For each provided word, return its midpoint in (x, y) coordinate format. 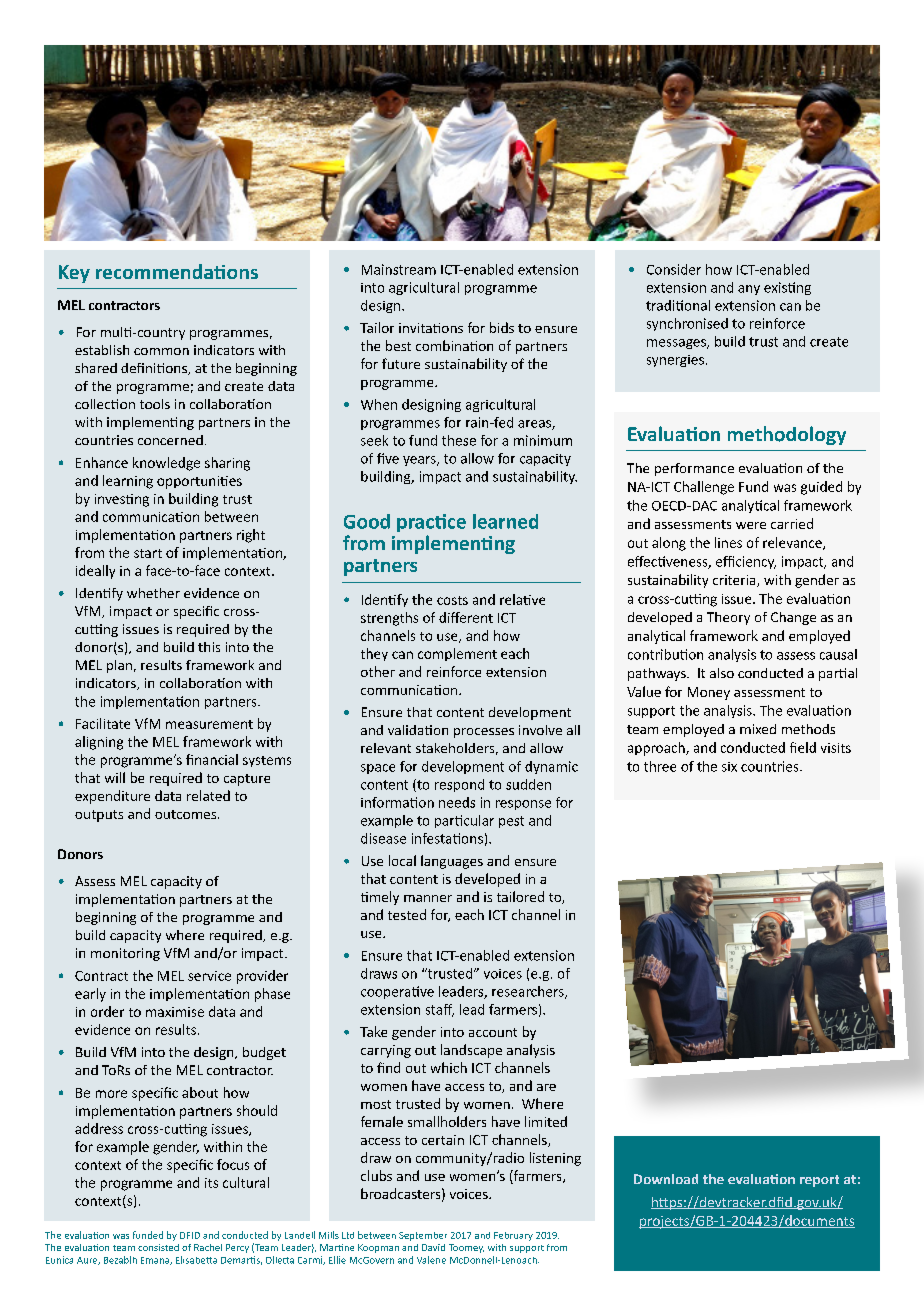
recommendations (177, 271)
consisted (158, 1247)
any (749, 290)
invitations (431, 328)
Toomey (466, 1248)
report (819, 1181)
